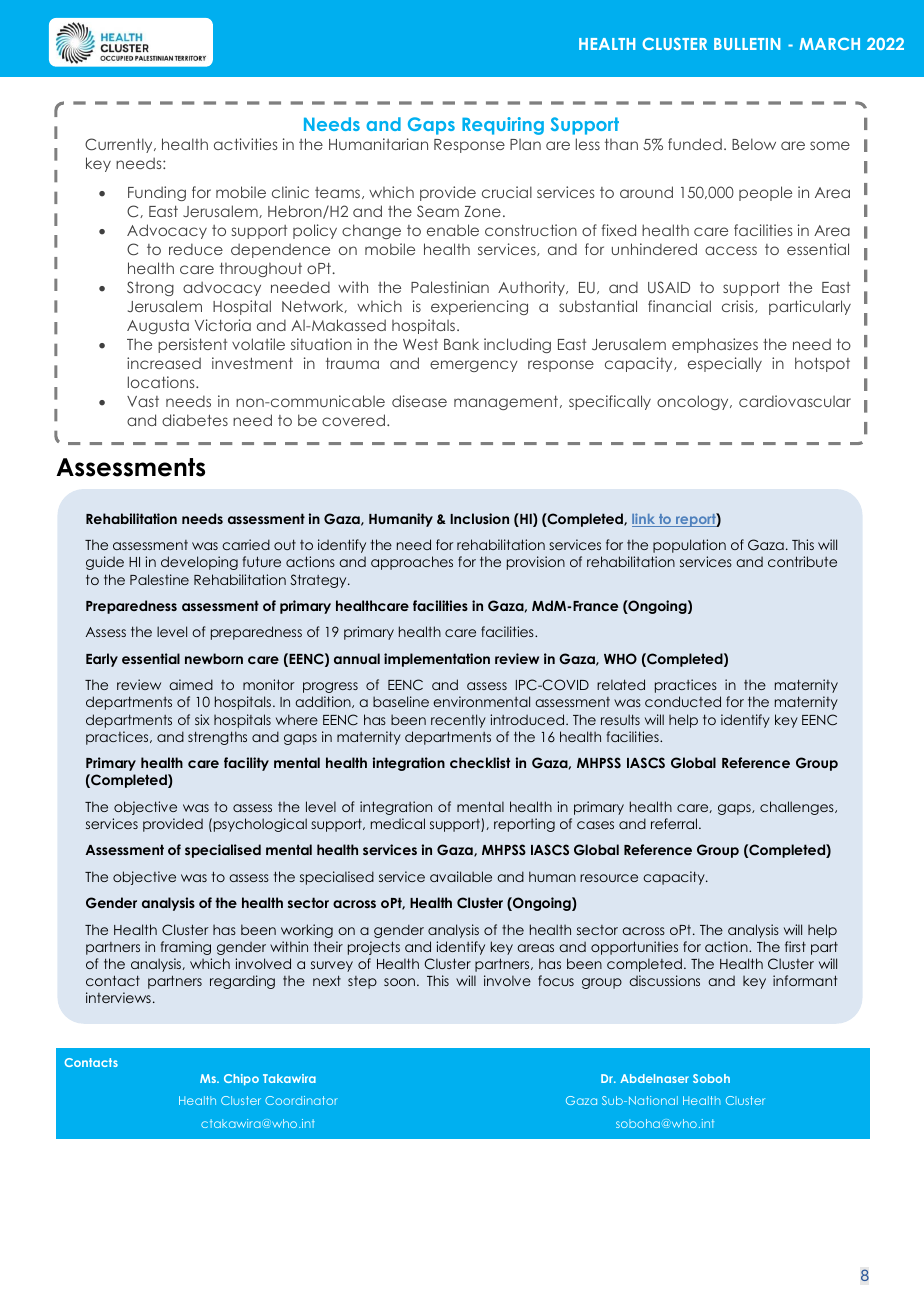  Describe the element at coordinates (301, 1100) in the screenshot. I see `Coordinator` at that location.
